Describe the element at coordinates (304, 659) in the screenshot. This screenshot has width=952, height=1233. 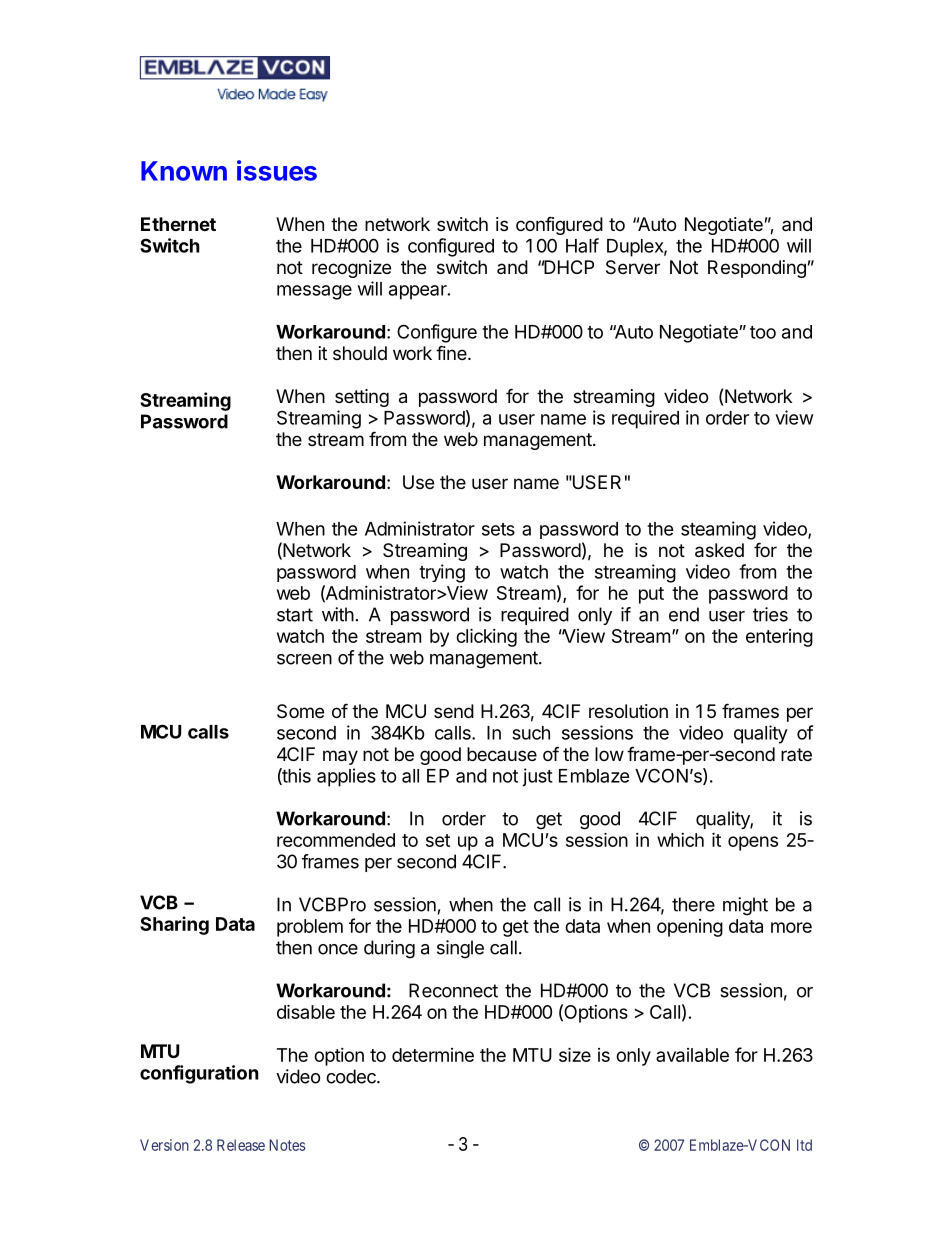
I see `screen` at that location.
